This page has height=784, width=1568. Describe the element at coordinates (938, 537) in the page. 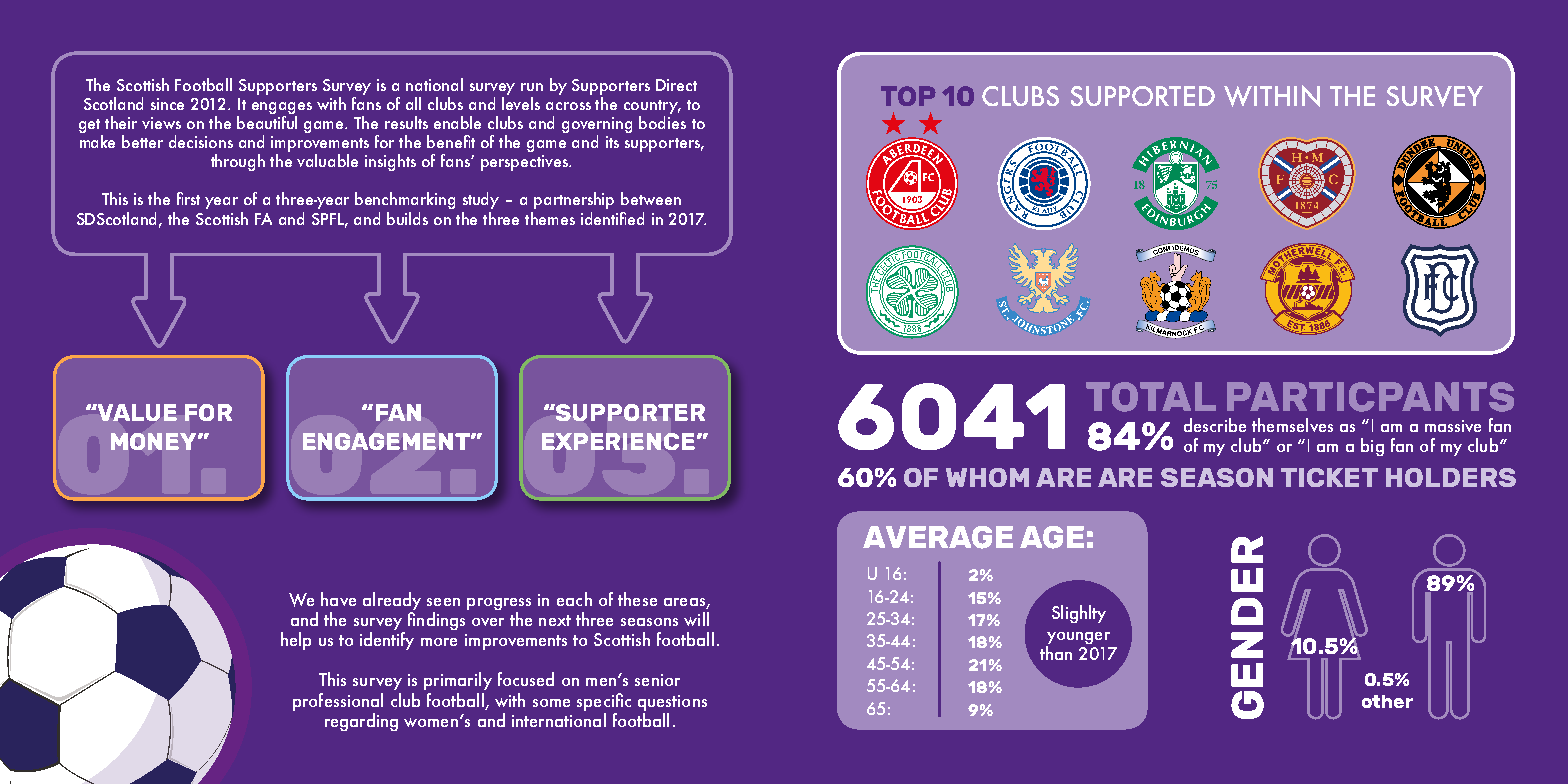

I see `AVERAGE` at that location.
